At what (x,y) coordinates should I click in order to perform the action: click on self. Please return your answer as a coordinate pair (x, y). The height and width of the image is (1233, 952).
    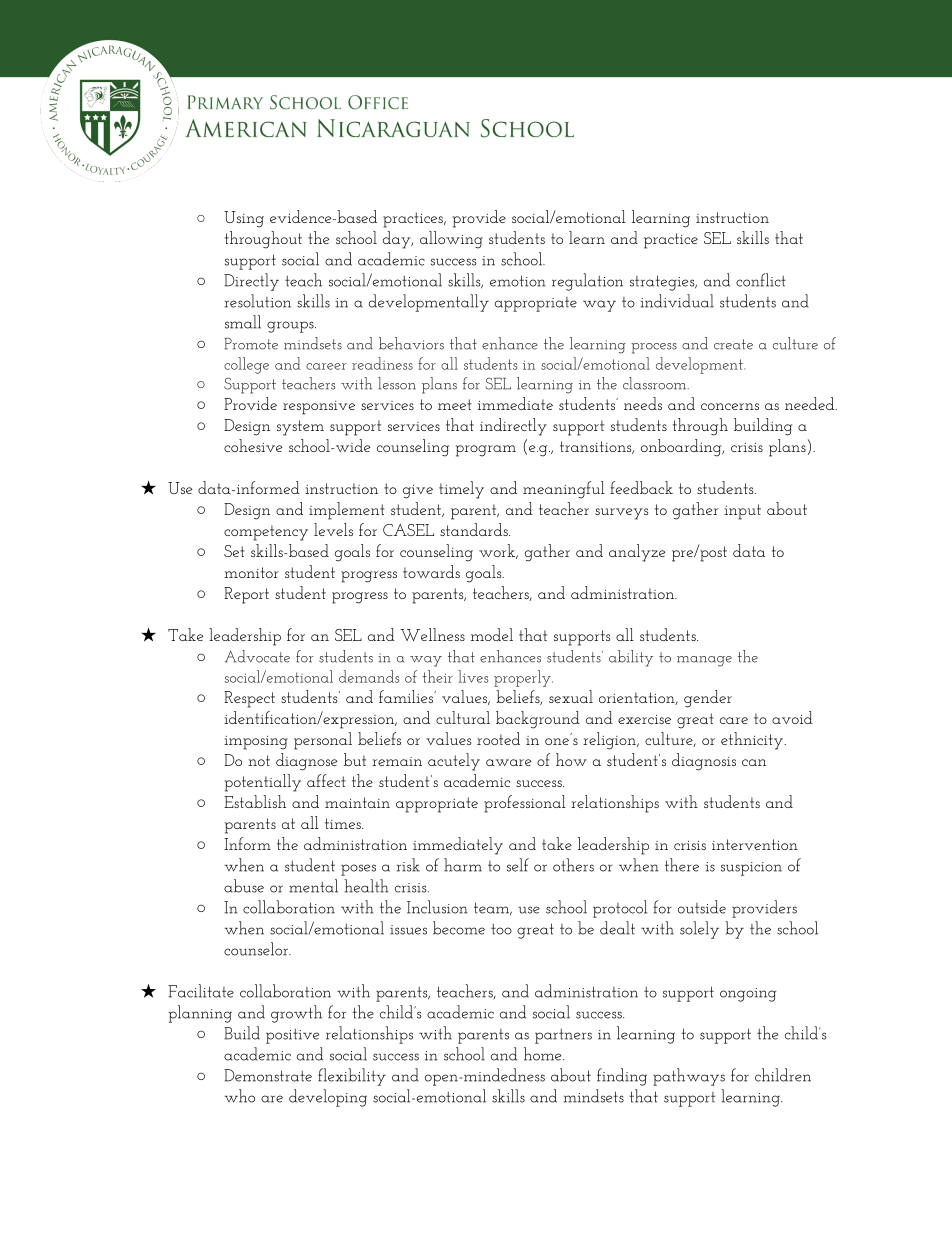
    Looking at the image, I should click on (518, 865).
